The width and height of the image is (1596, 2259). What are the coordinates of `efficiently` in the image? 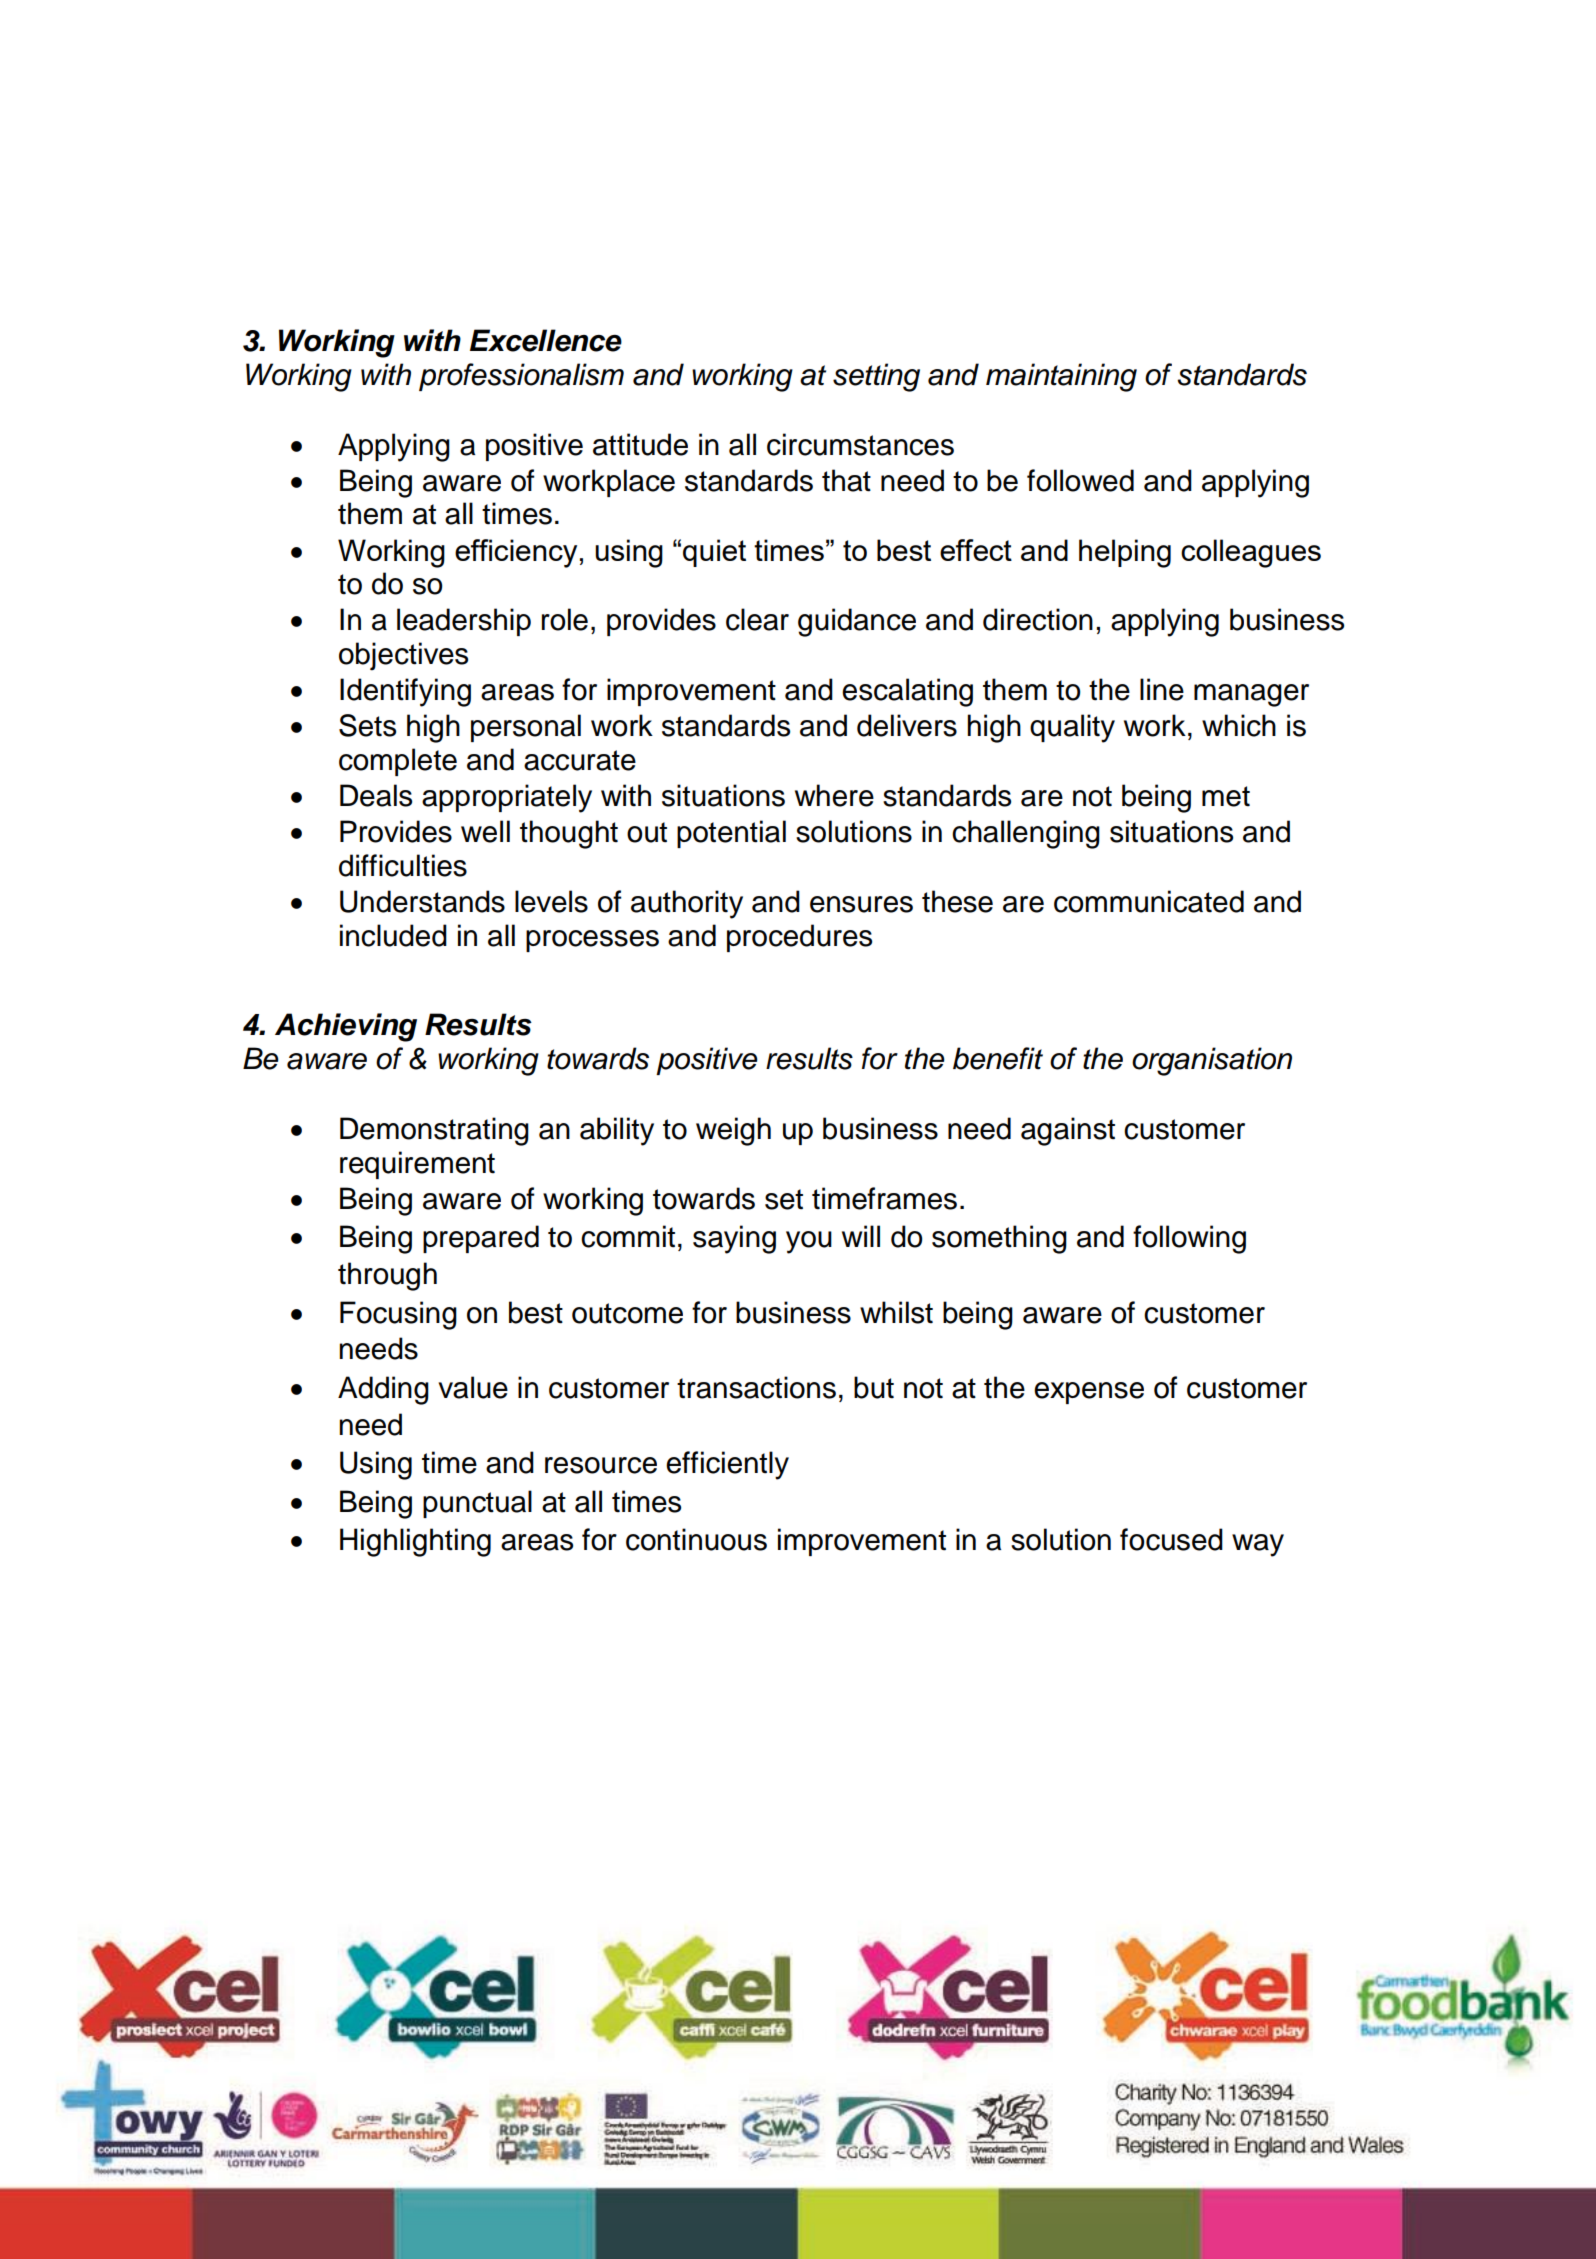 It's located at (727, 1465).
